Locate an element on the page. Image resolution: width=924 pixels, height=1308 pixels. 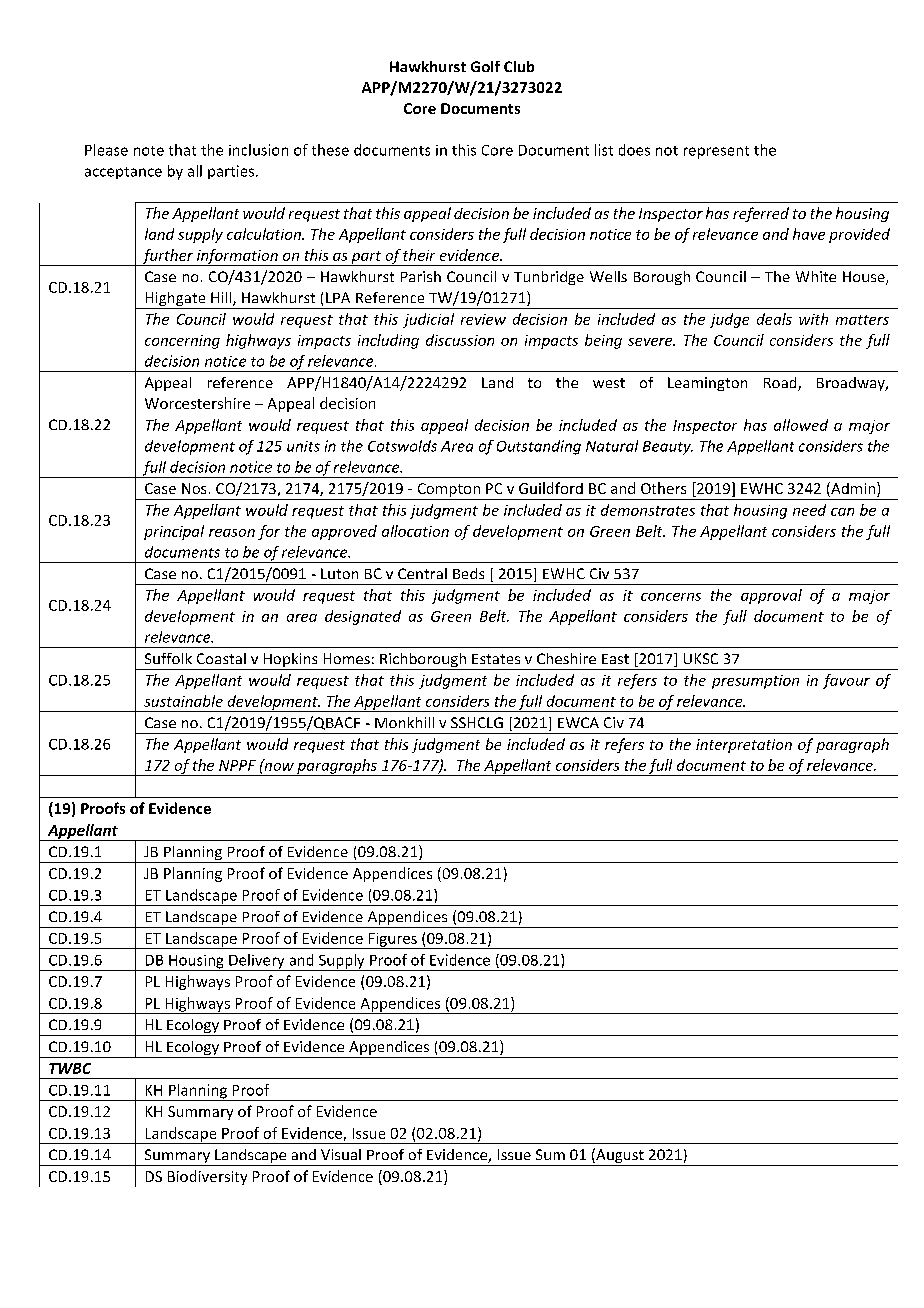
Visual is located at coordinates (341, 1154).
